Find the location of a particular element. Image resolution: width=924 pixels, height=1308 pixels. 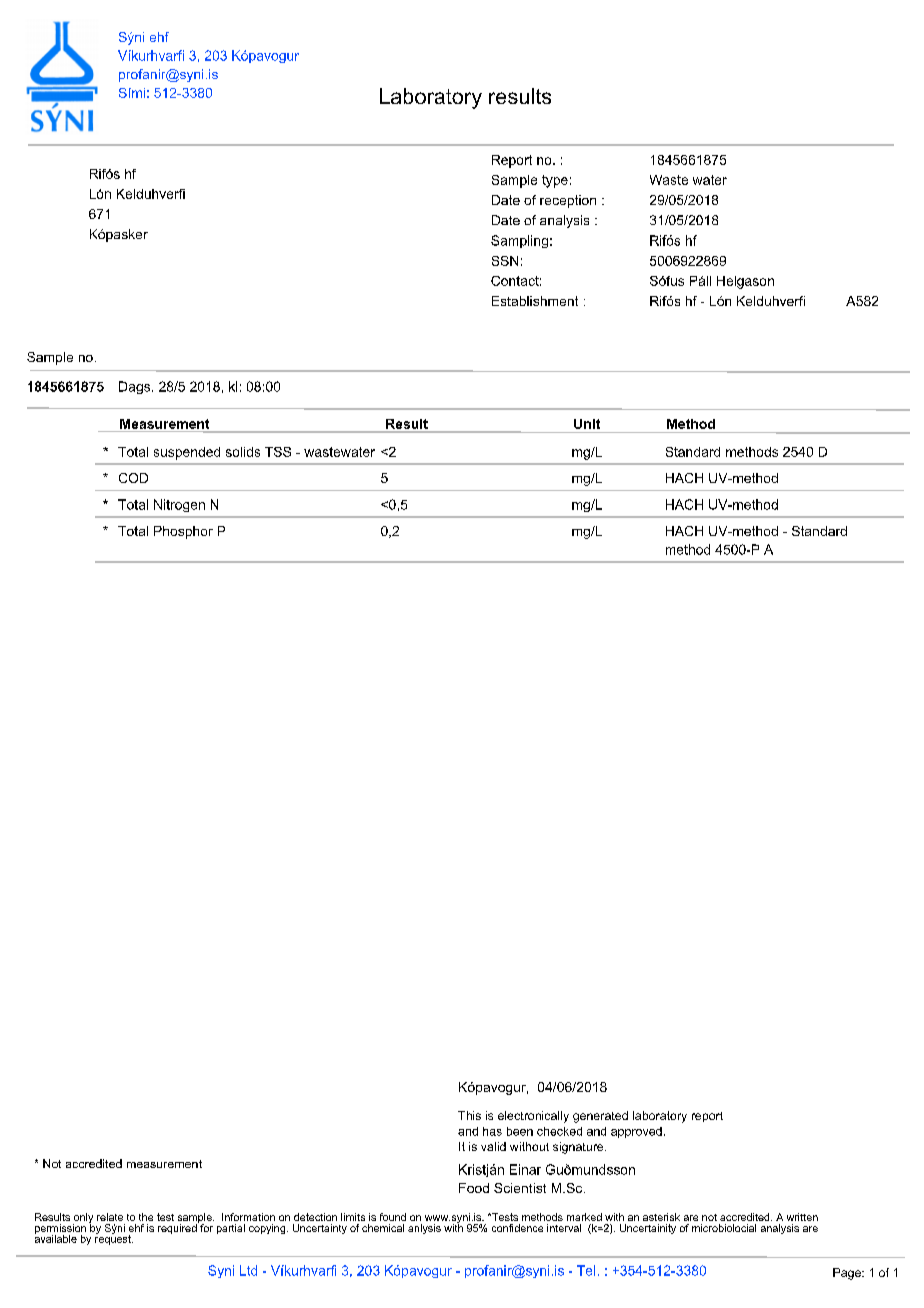

Dags is located at coordinates (136, 387).
